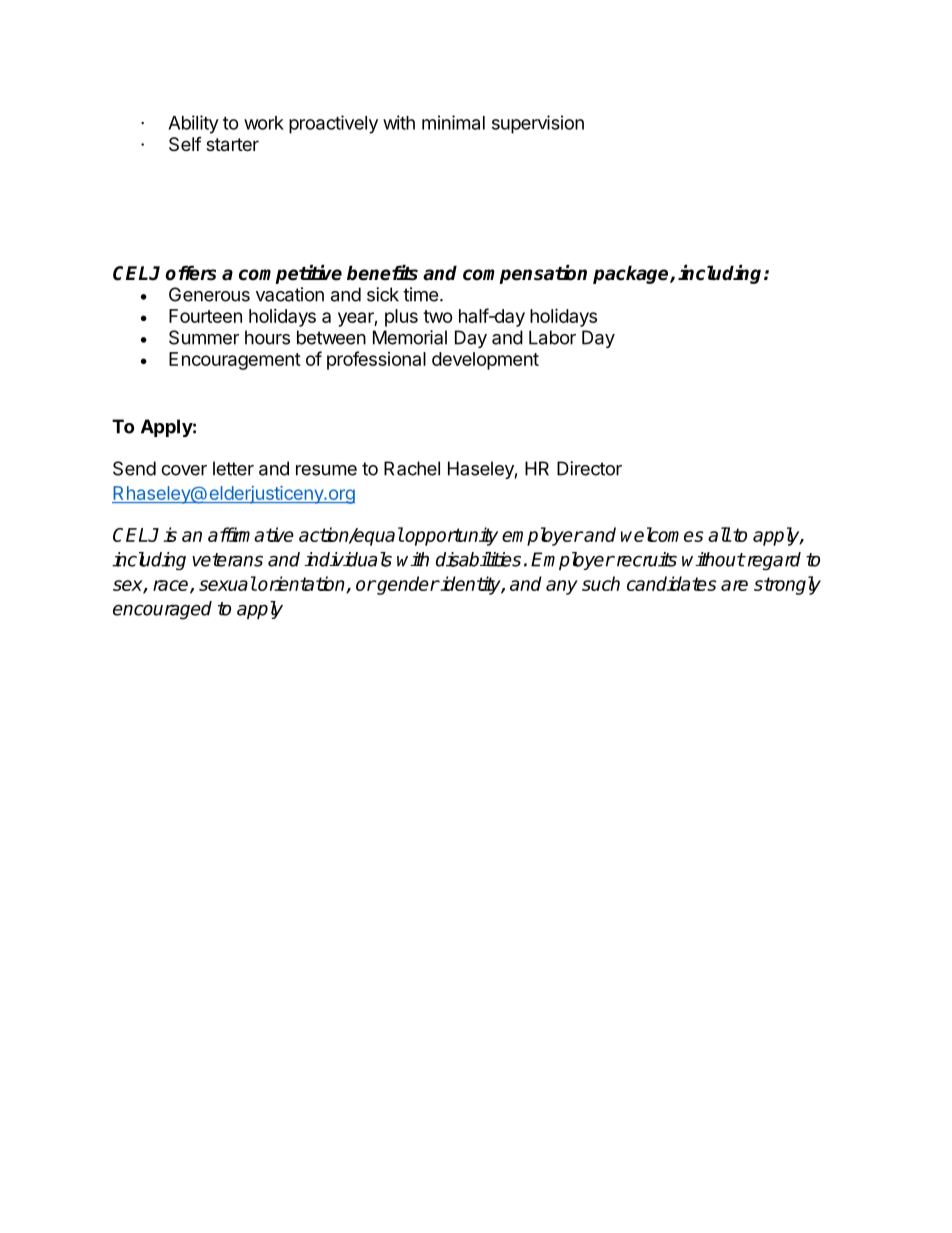 The image size is (952, 1233). What do you see at coordinates (632, 274) in the screenshot?
I see `package` at bounding box center [632, 274].
